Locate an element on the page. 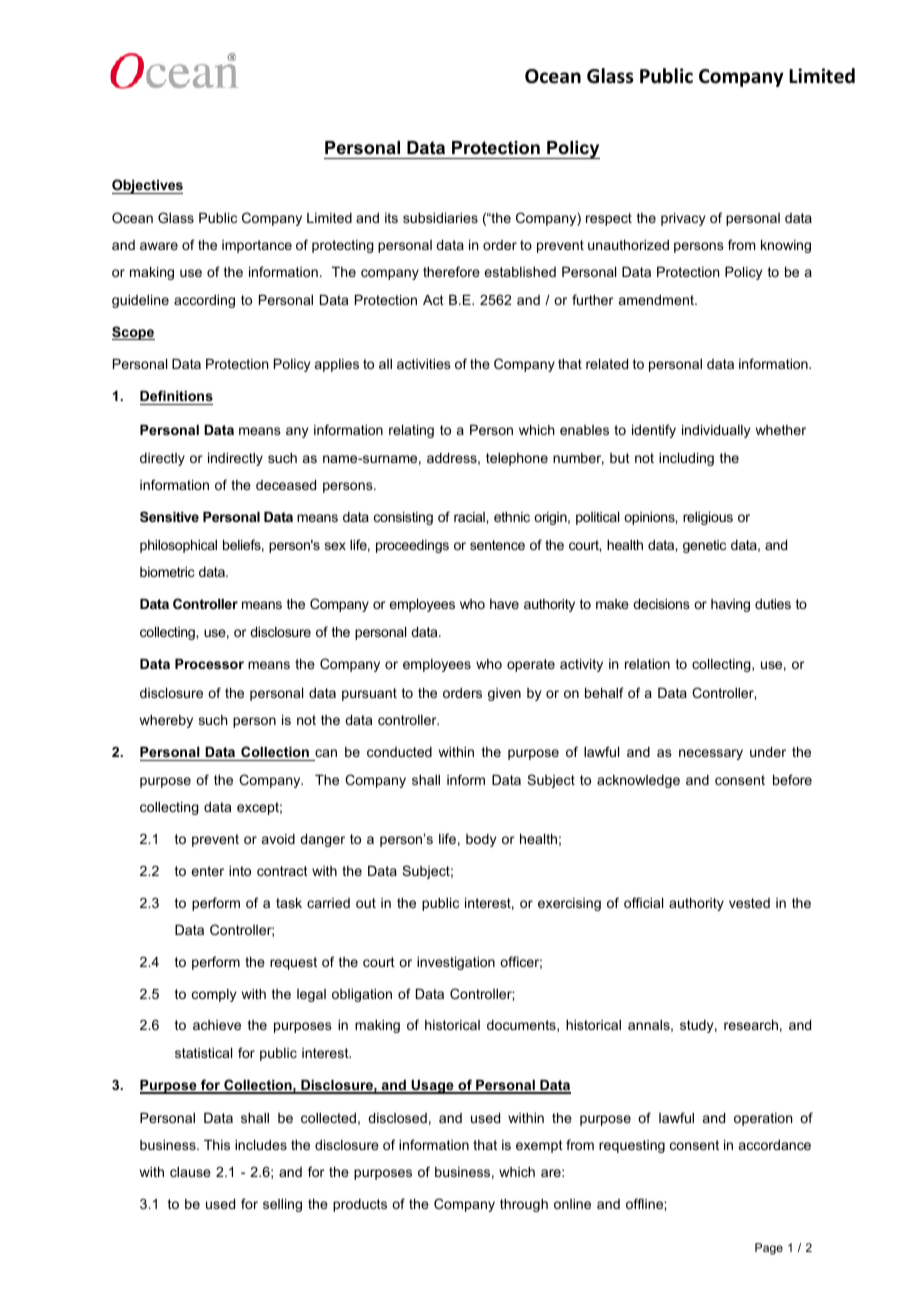  sentence is located at coordinates (497, 545).
